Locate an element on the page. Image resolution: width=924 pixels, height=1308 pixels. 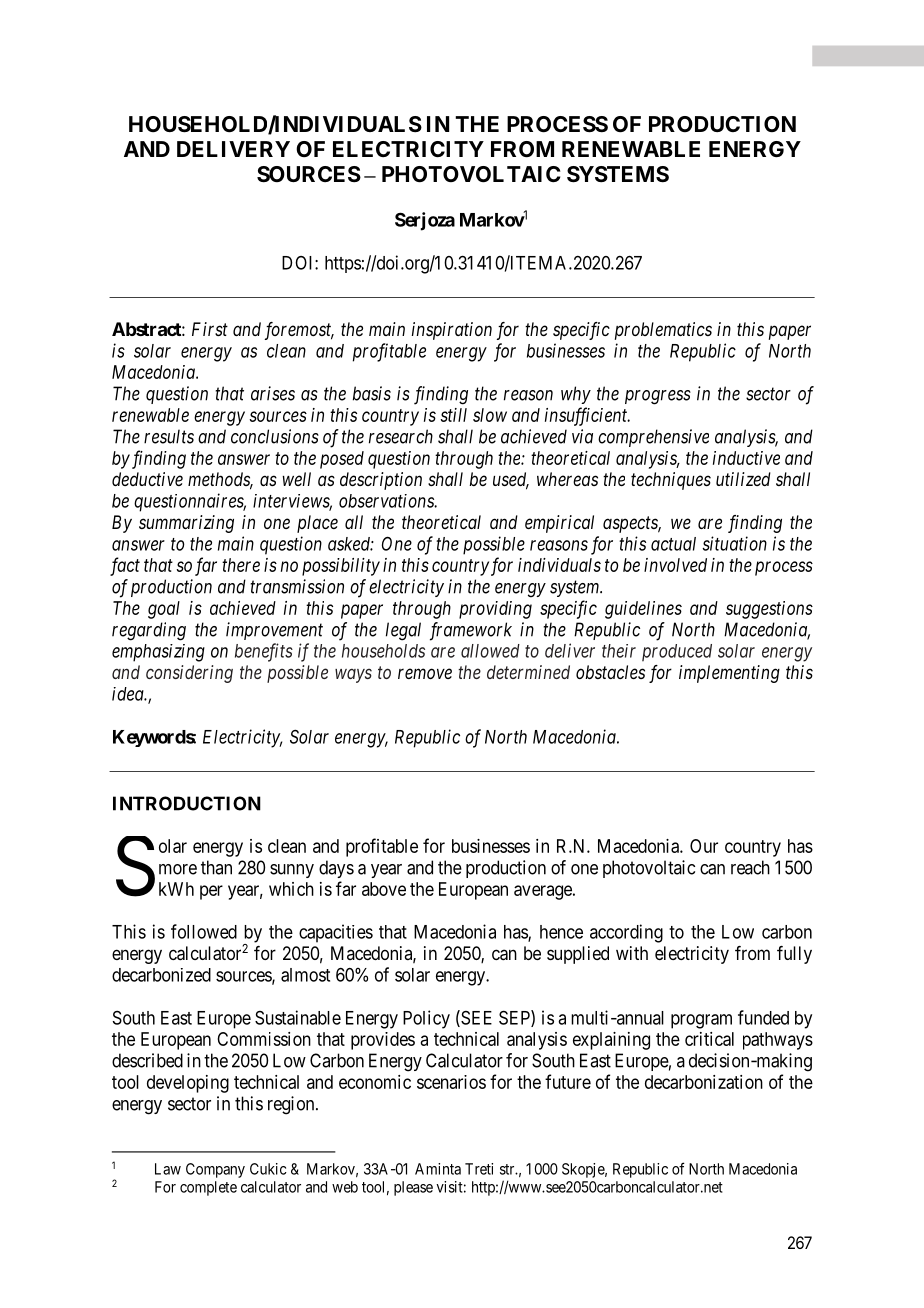
Company is located at coordinates (215, 1170).
